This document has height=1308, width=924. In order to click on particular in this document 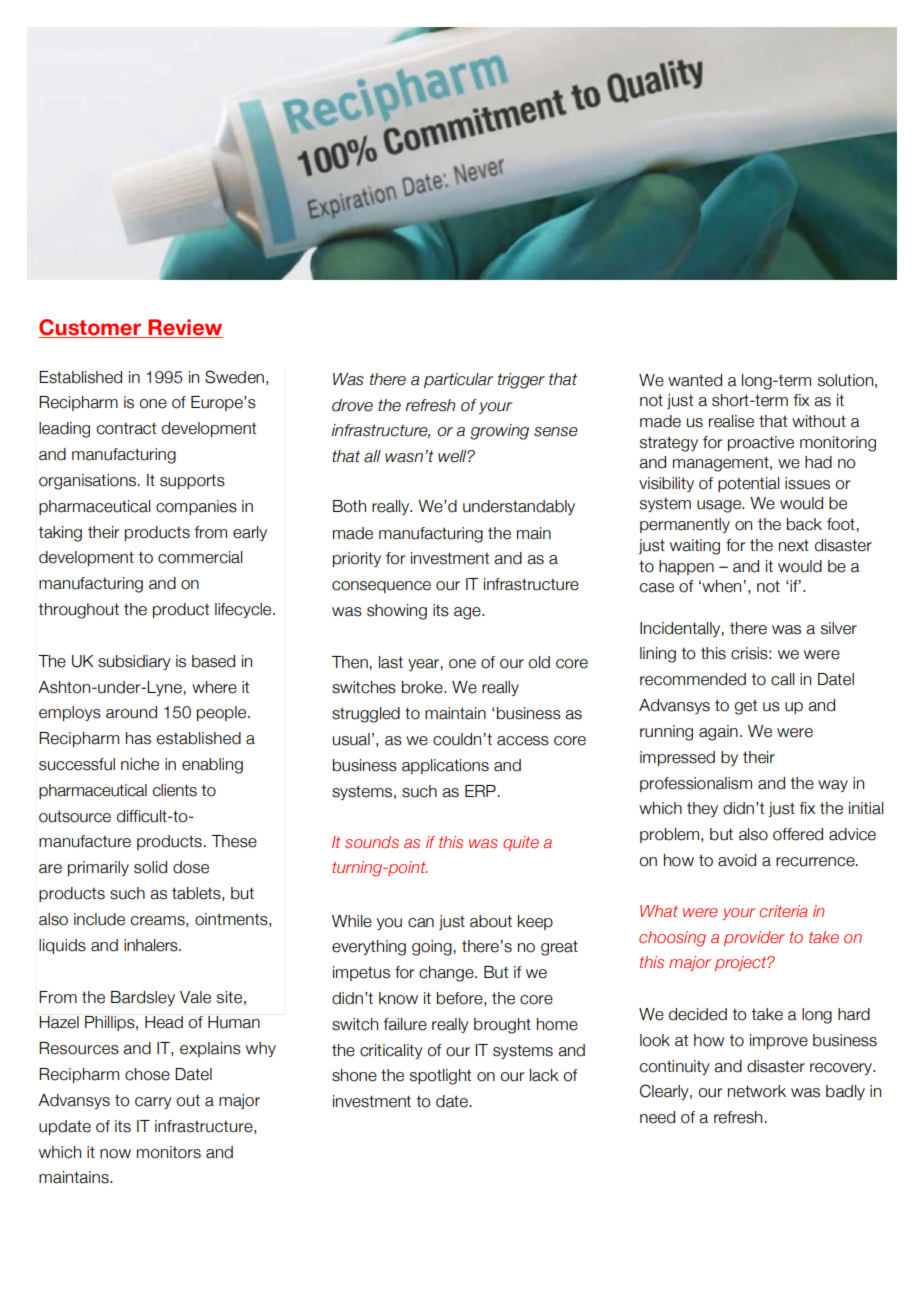, I will do `click(458, 380)`.
